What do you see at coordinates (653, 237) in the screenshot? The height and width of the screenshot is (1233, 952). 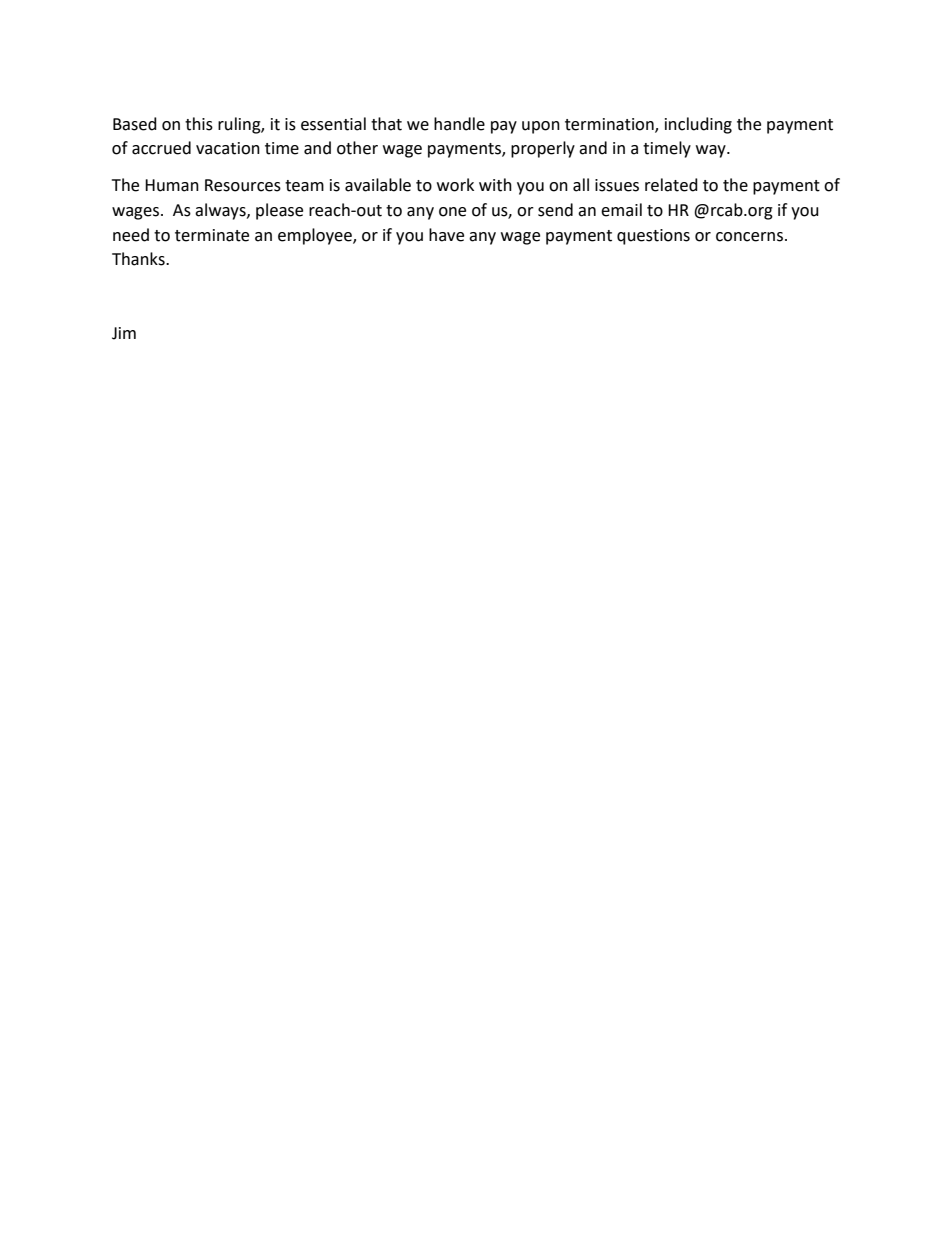 I see `questions` at bounding box center [653, 237].
